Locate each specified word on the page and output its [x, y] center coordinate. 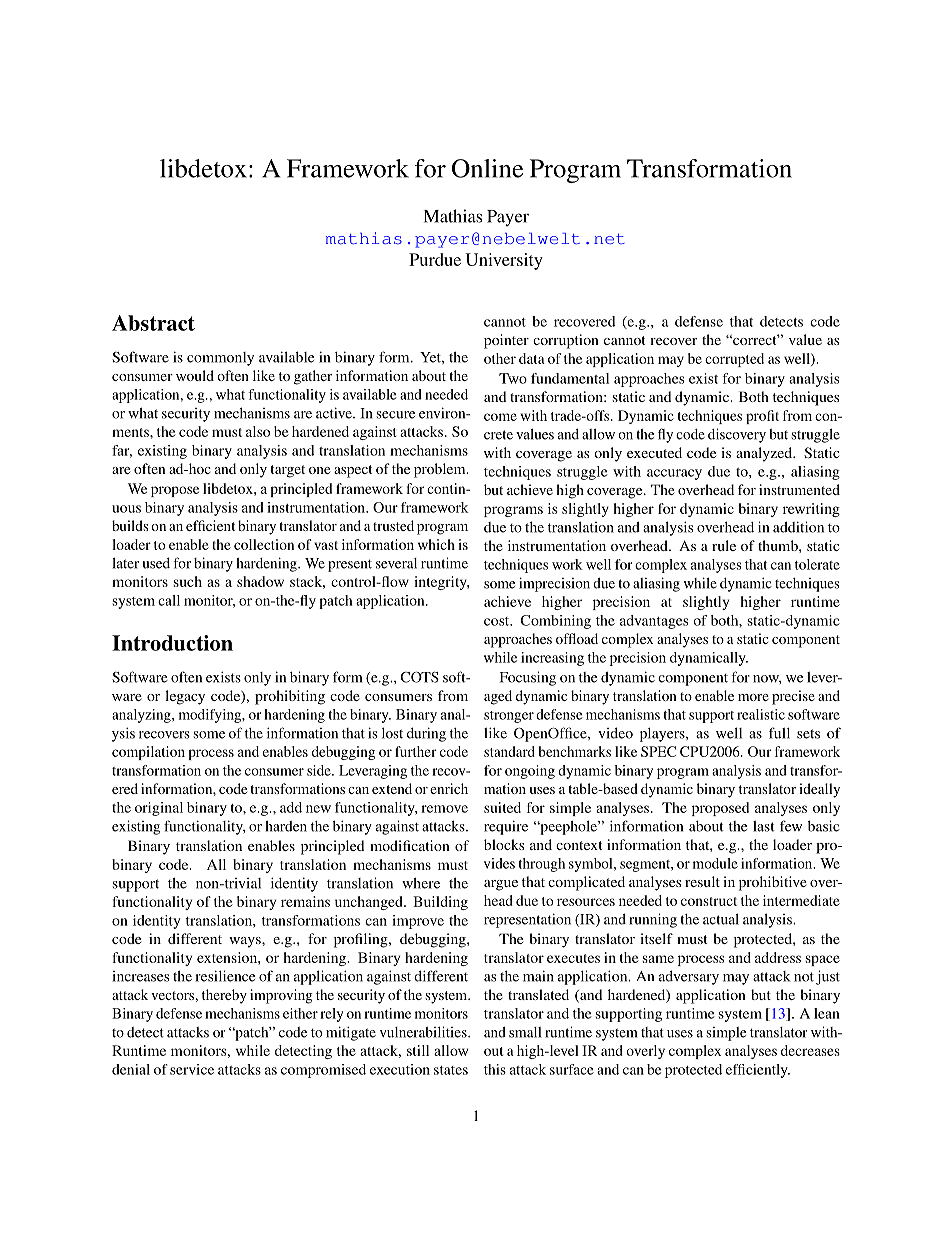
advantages [654, 622]
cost [498, 621]
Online [487, 168]
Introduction [172, 643]
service [192, 1069]
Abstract [153, 323]
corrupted [734, 360]
